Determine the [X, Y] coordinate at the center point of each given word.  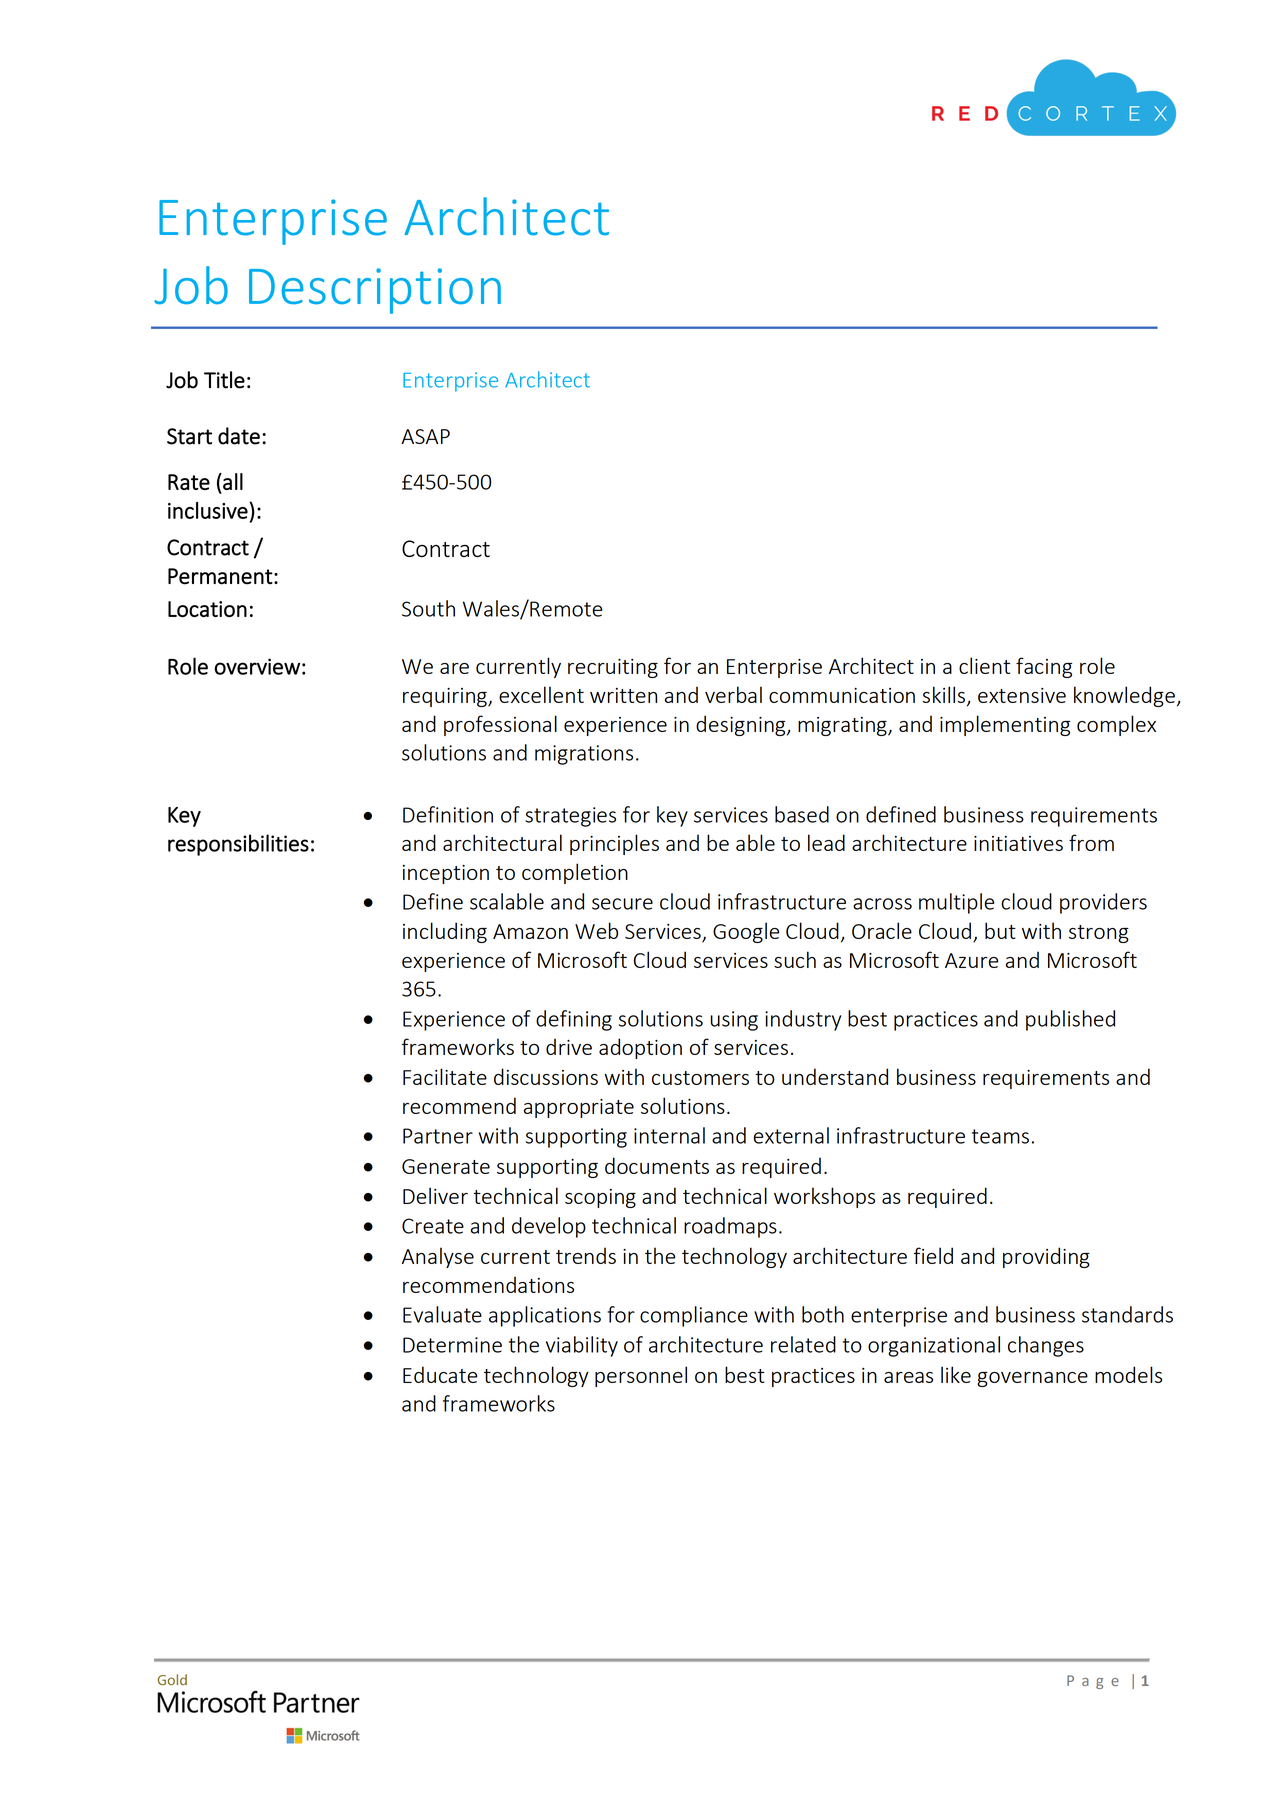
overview [257, 666]
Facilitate [445, 1076]
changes [1046, 1346]
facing [1044, 667]
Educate [440, 1374]
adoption [640, 1048]
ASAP [425, 436]
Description [375, 291]
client [984, 665]
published [1070, 1020]
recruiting [613, 668]
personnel [641, 1376]
